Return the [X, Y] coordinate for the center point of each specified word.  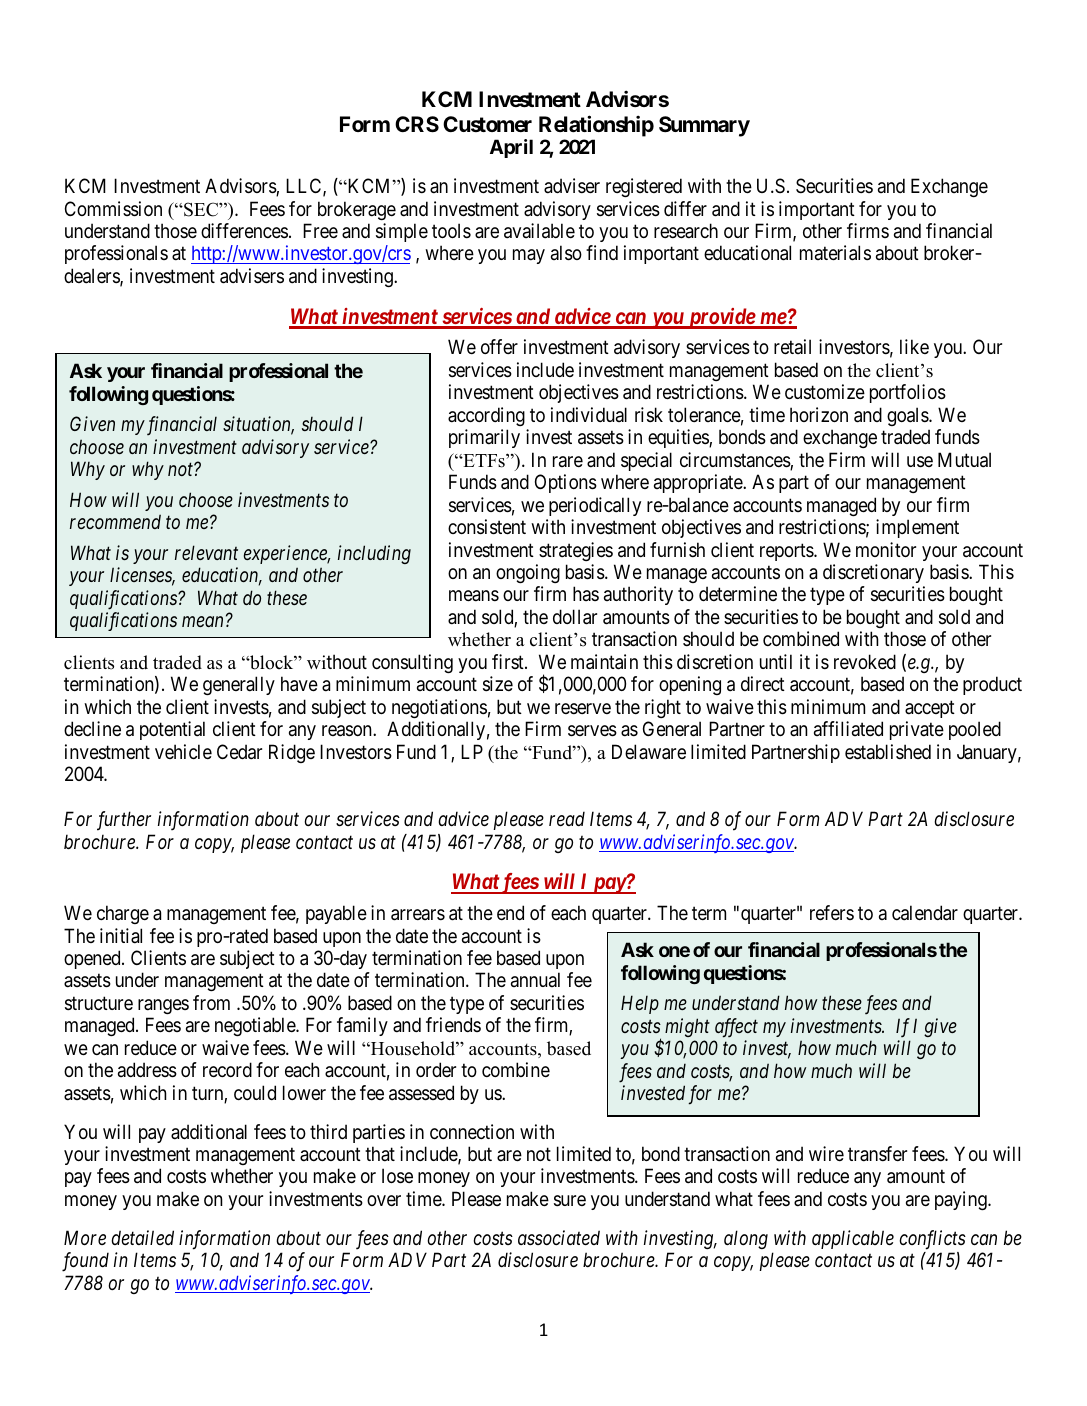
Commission [113, 209]
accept [930, 709]
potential [172, 730]
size [498, 684]
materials [835, 253]
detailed [142, 1237]
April [511, 148]
